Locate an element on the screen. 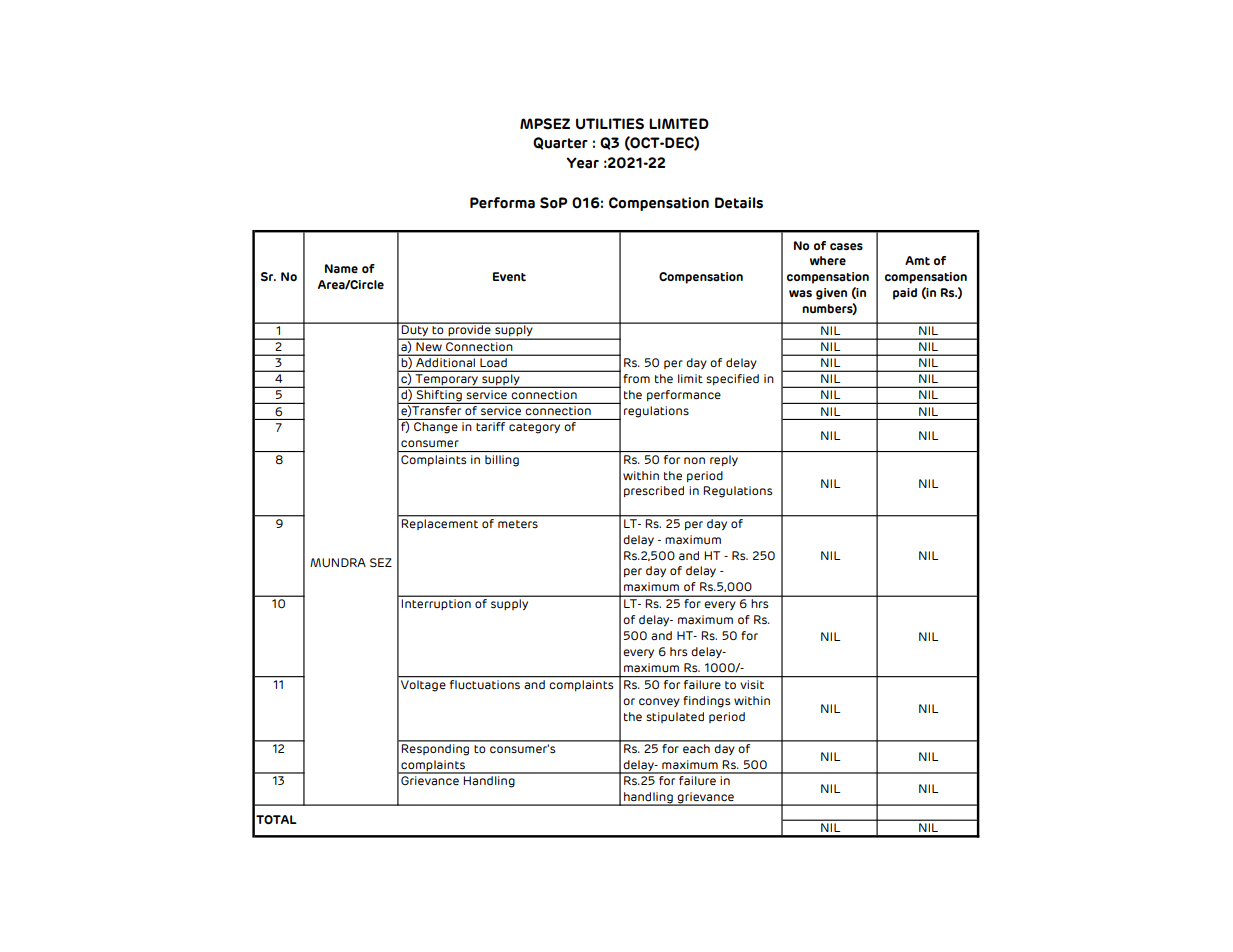 This screenshot has height=952, width=1233. specified is located at coordinates (732, 379).
